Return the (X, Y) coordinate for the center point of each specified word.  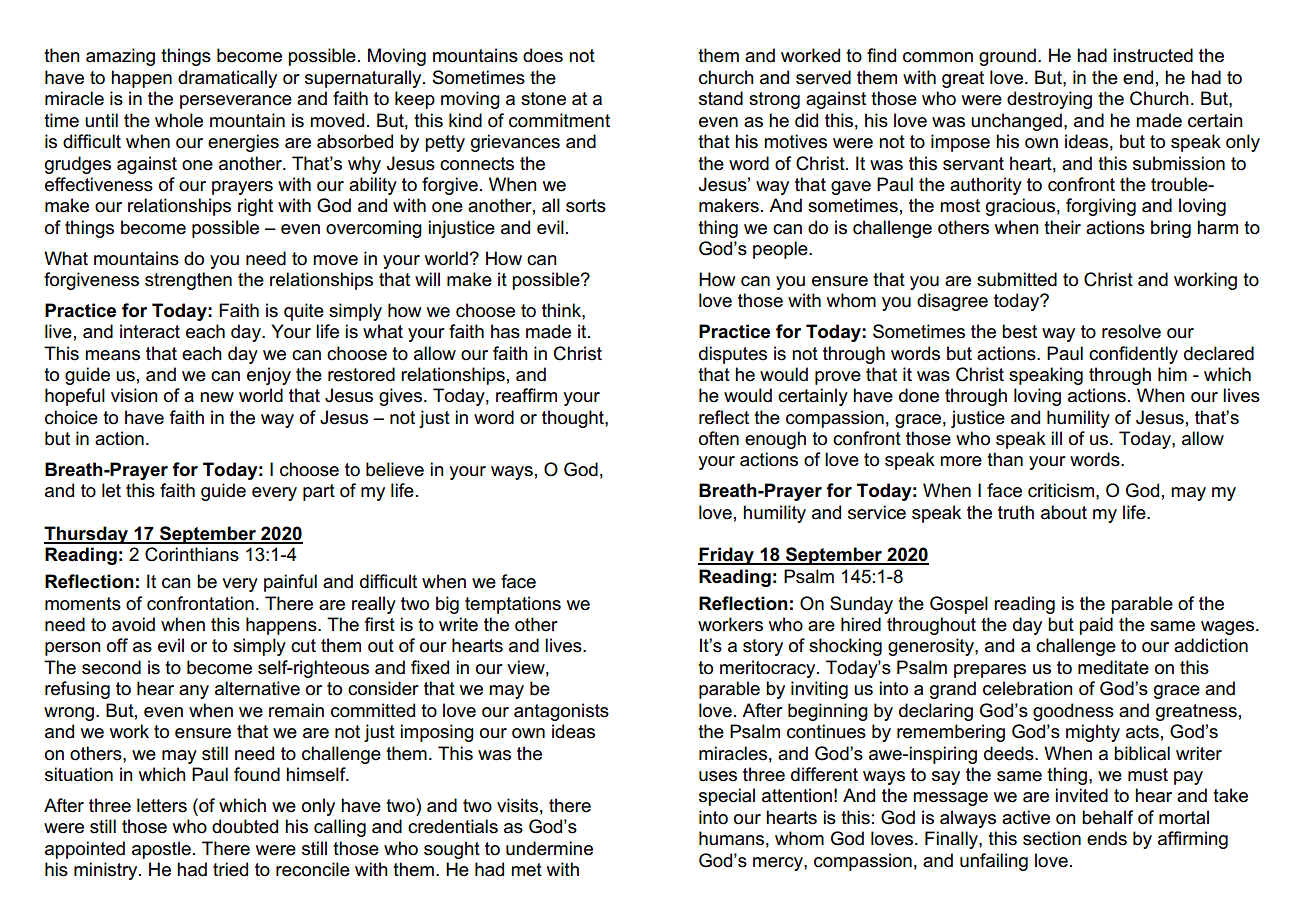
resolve (1131, 331)
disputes (733, 355)
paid (1096, 626)
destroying (1049, 100)
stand (721, 98)
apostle (161, 850)
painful (290, 583)
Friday (727, 556)
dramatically (227, 79)
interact (150, 331)
